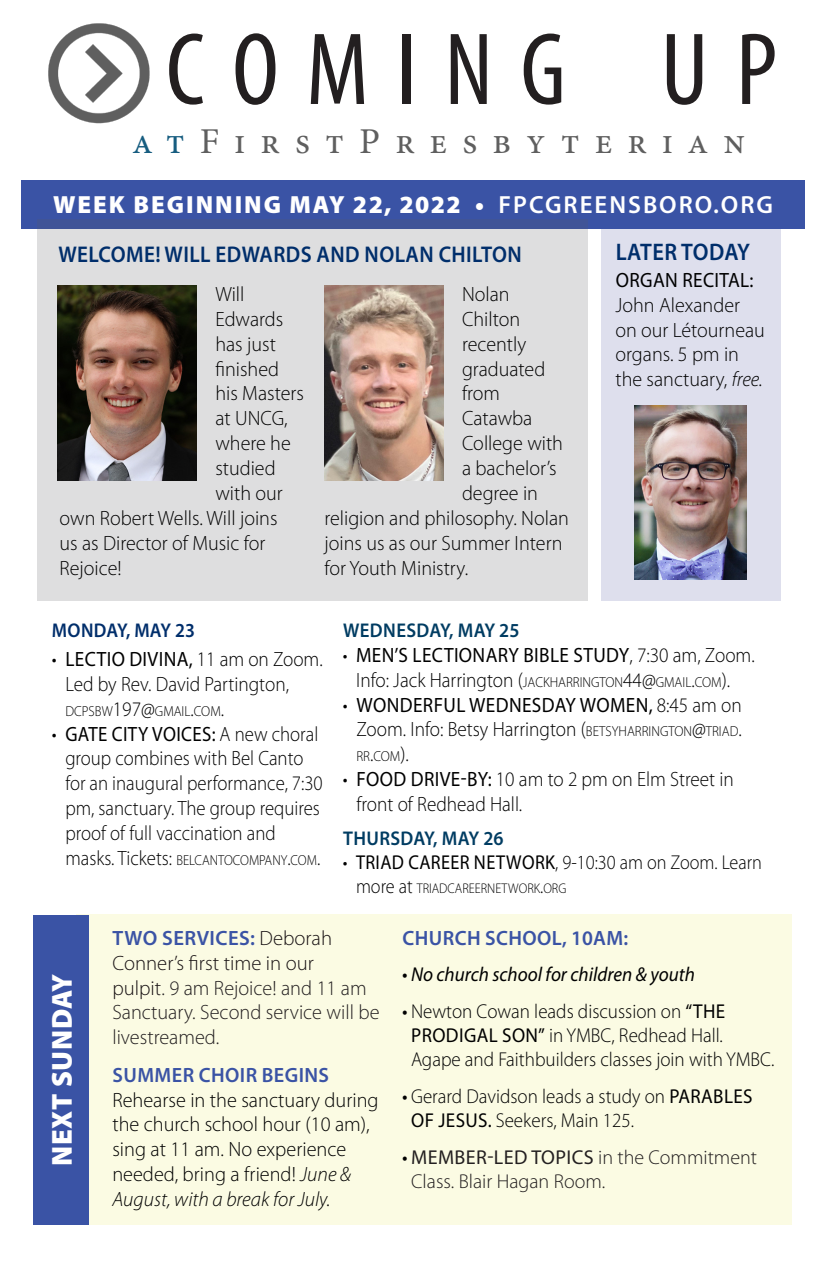  What do you see at coordinates (179, 517) in the screenshot?
I see `Wells` at bounding box center [179, 517].
